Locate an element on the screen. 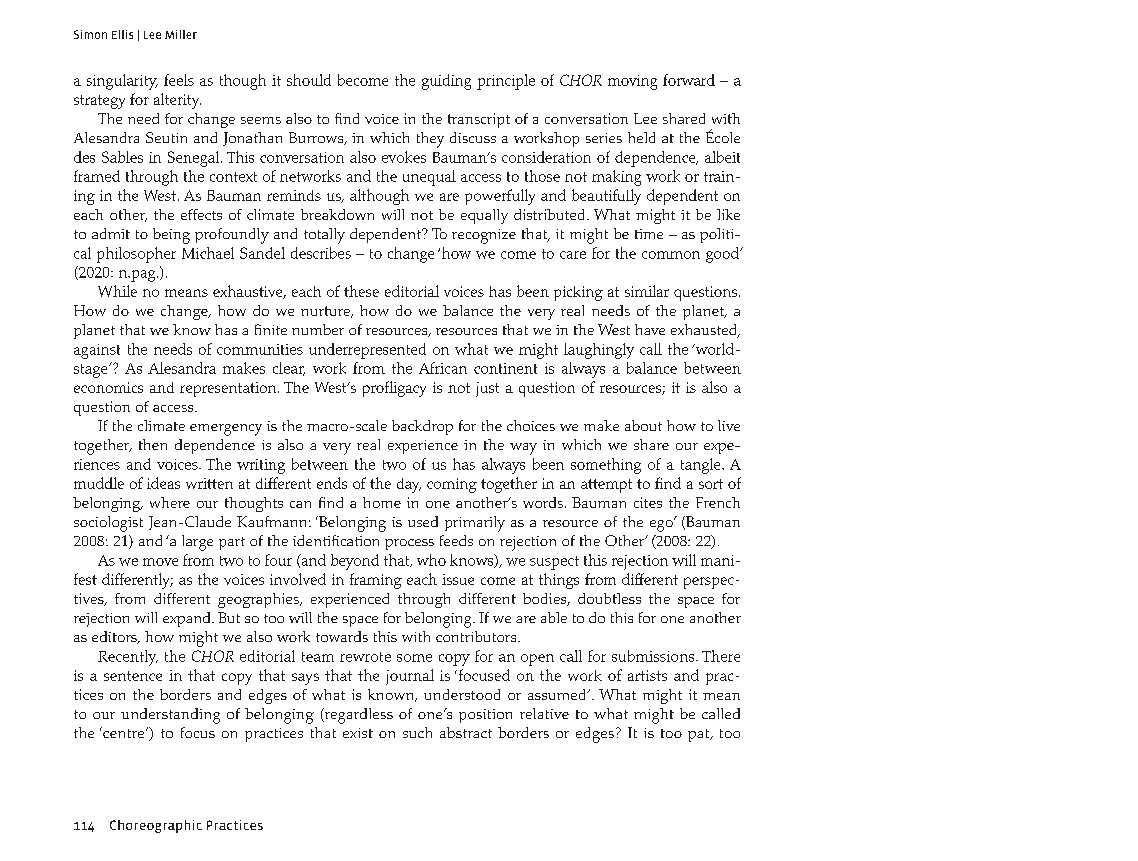 This screenshot has width=1138, height=861. such is located at coordinates (417, 732).
